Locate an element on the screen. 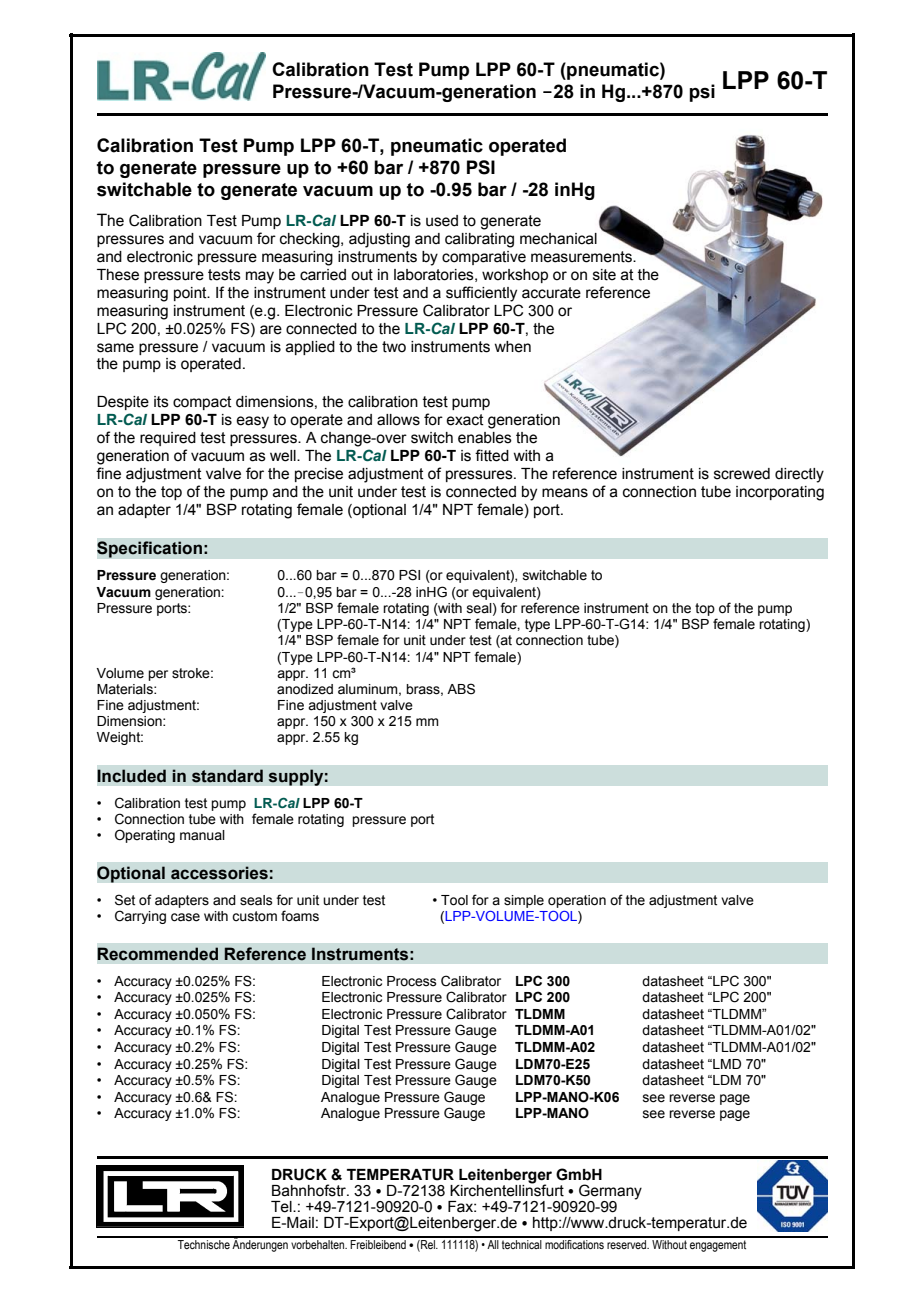 The width and height of the screenshot is (924, 1308). Process is located at coordinates (412, 981).
